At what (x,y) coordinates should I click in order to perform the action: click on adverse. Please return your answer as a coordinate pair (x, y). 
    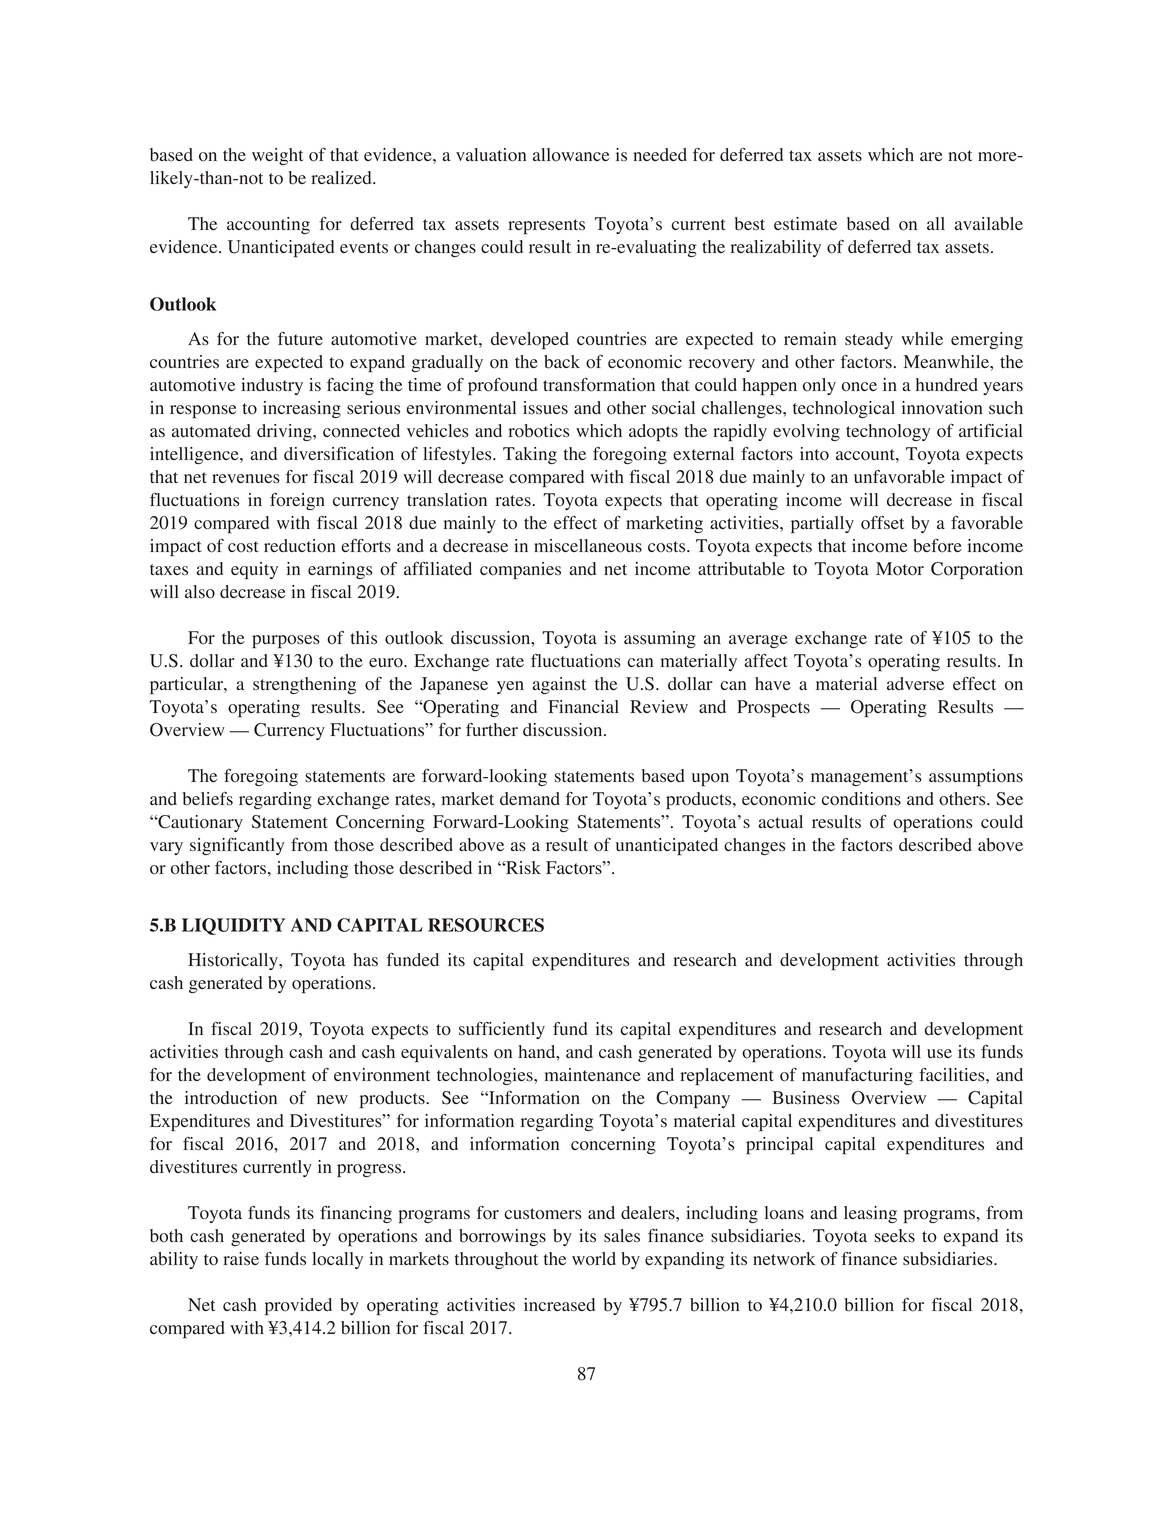
    Looking at the image, I should click on (915, 684).
